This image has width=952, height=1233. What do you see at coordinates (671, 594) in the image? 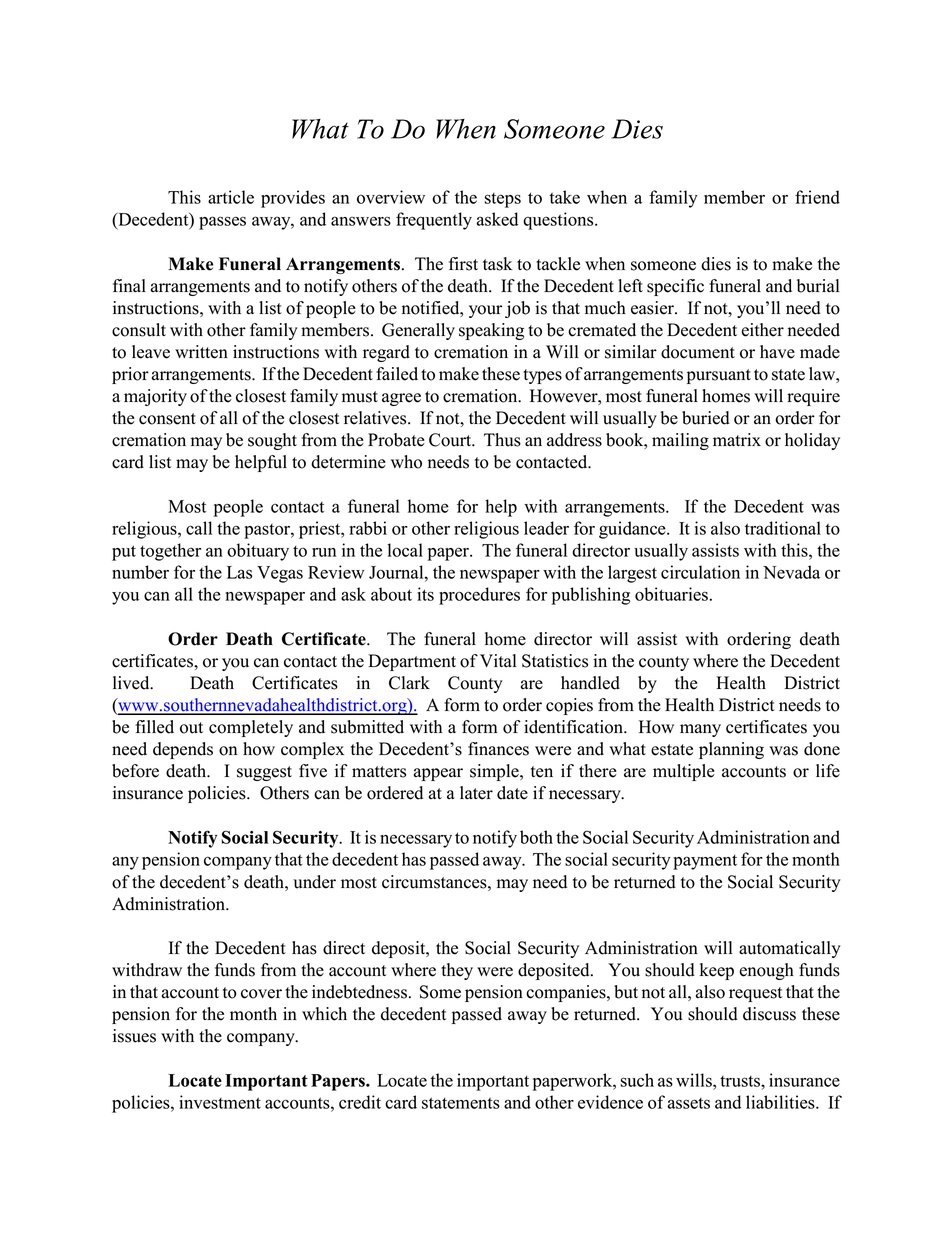
I see `obituaries` at bounding box center [671, 594].
